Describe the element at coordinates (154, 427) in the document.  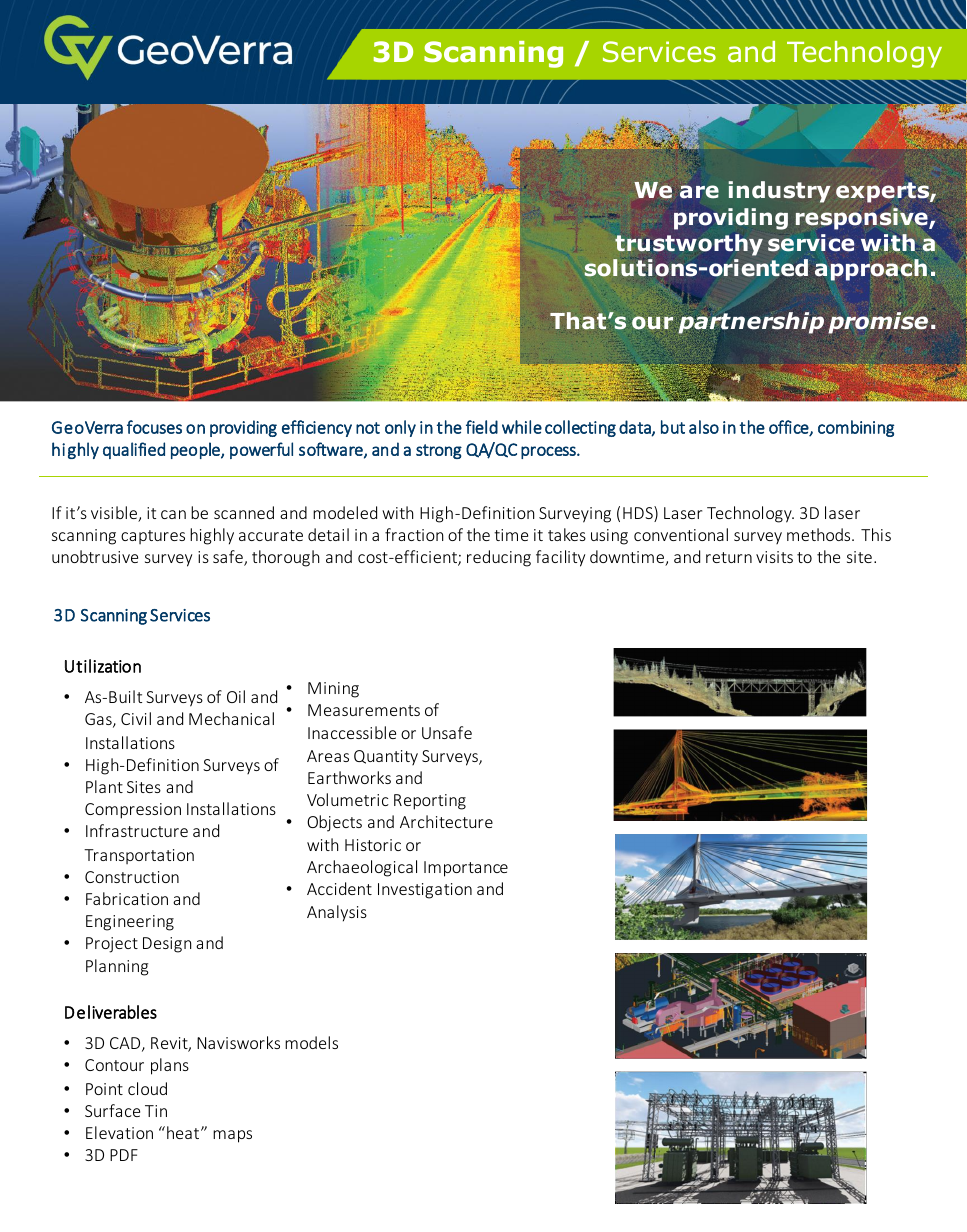
I see `focuses` at that location.
